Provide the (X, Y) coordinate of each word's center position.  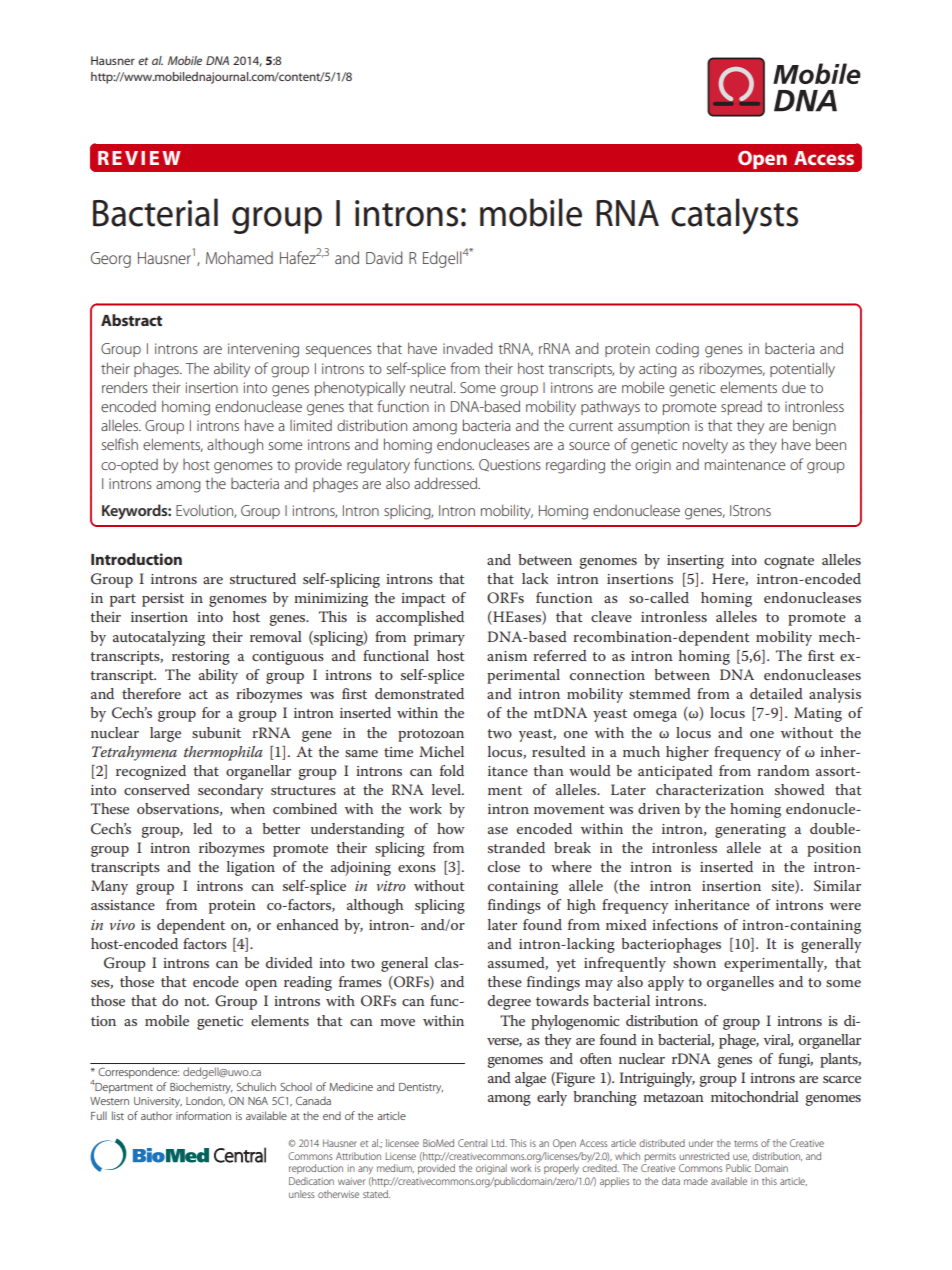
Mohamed (239, 257)
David (384, 257)
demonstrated (419, 693)
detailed (776, 693)
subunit (216, 732)
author (156, 1115)
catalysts (734, 216)
